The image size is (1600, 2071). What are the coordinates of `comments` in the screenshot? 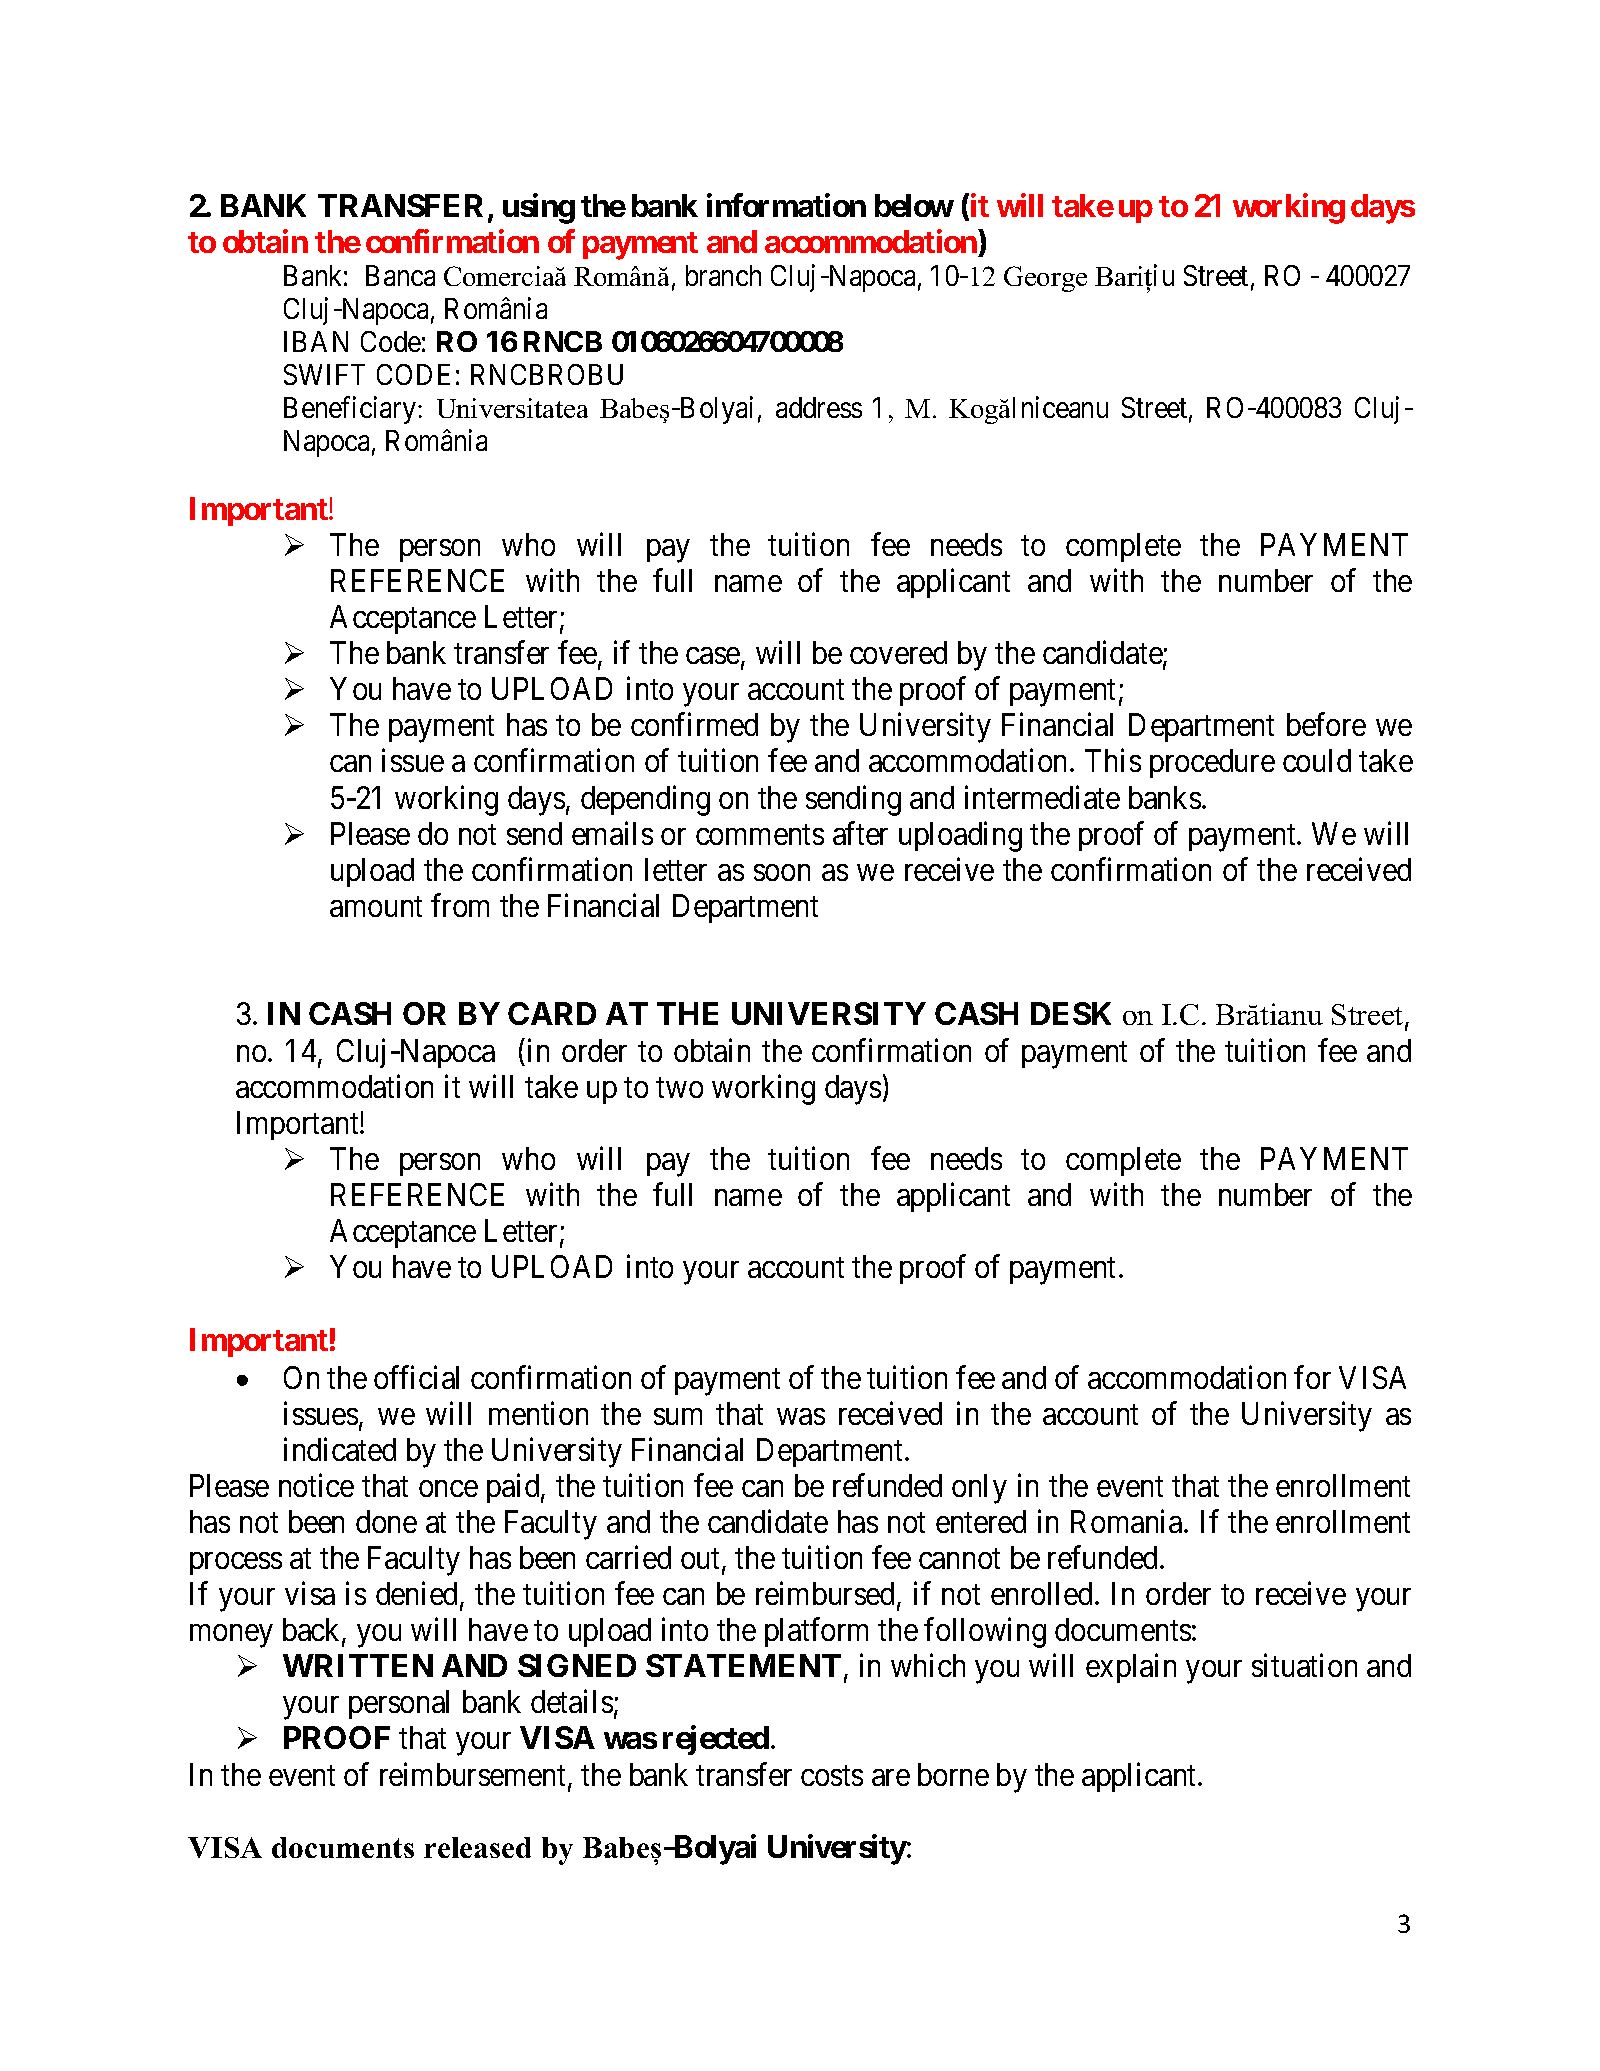 It's located at (760, 835).
